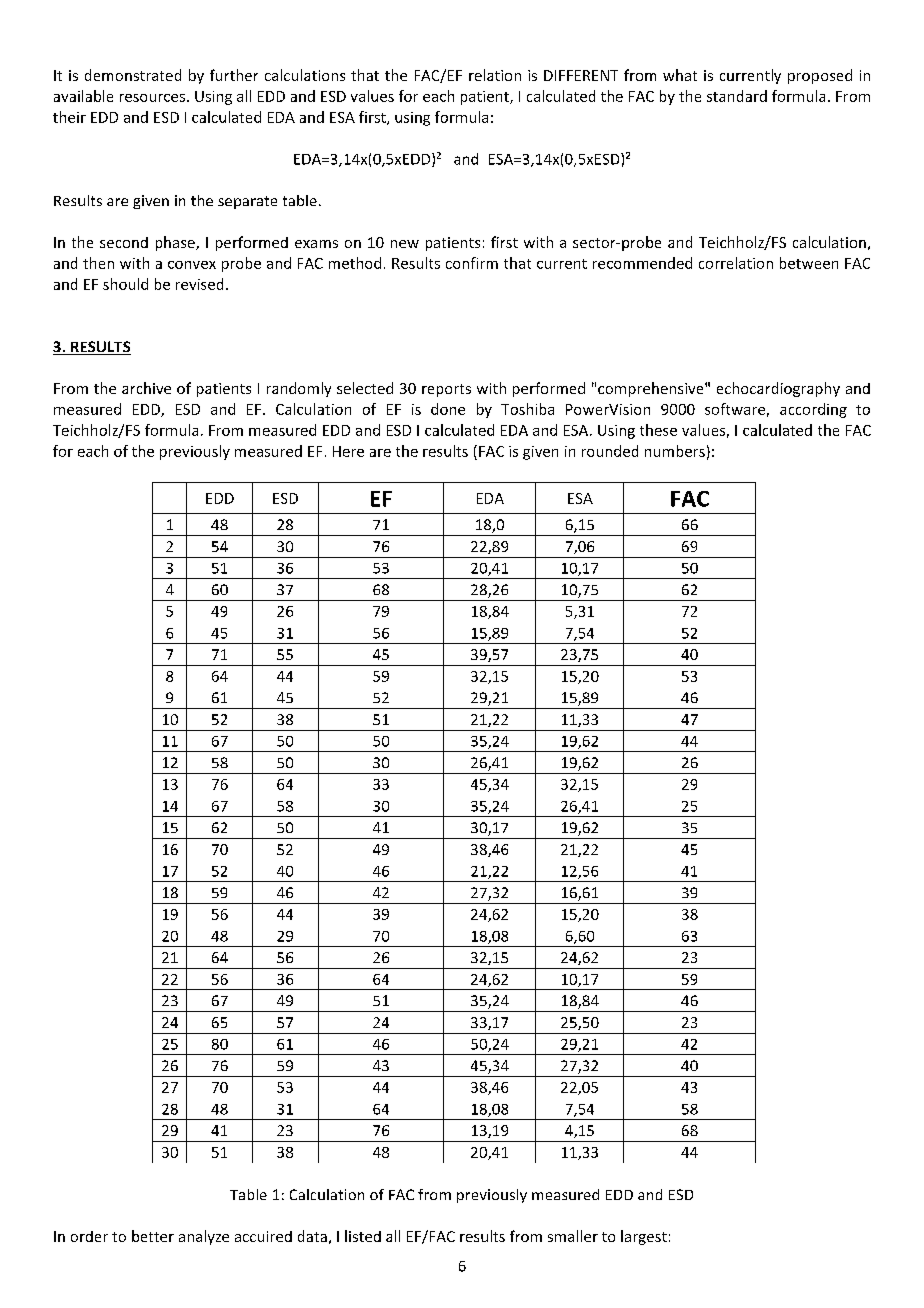 This document has height=1308, width=924. What do you see at coordinates (363, 1236) in the document?
I see `listed` at bounding box center [363, 1236].
